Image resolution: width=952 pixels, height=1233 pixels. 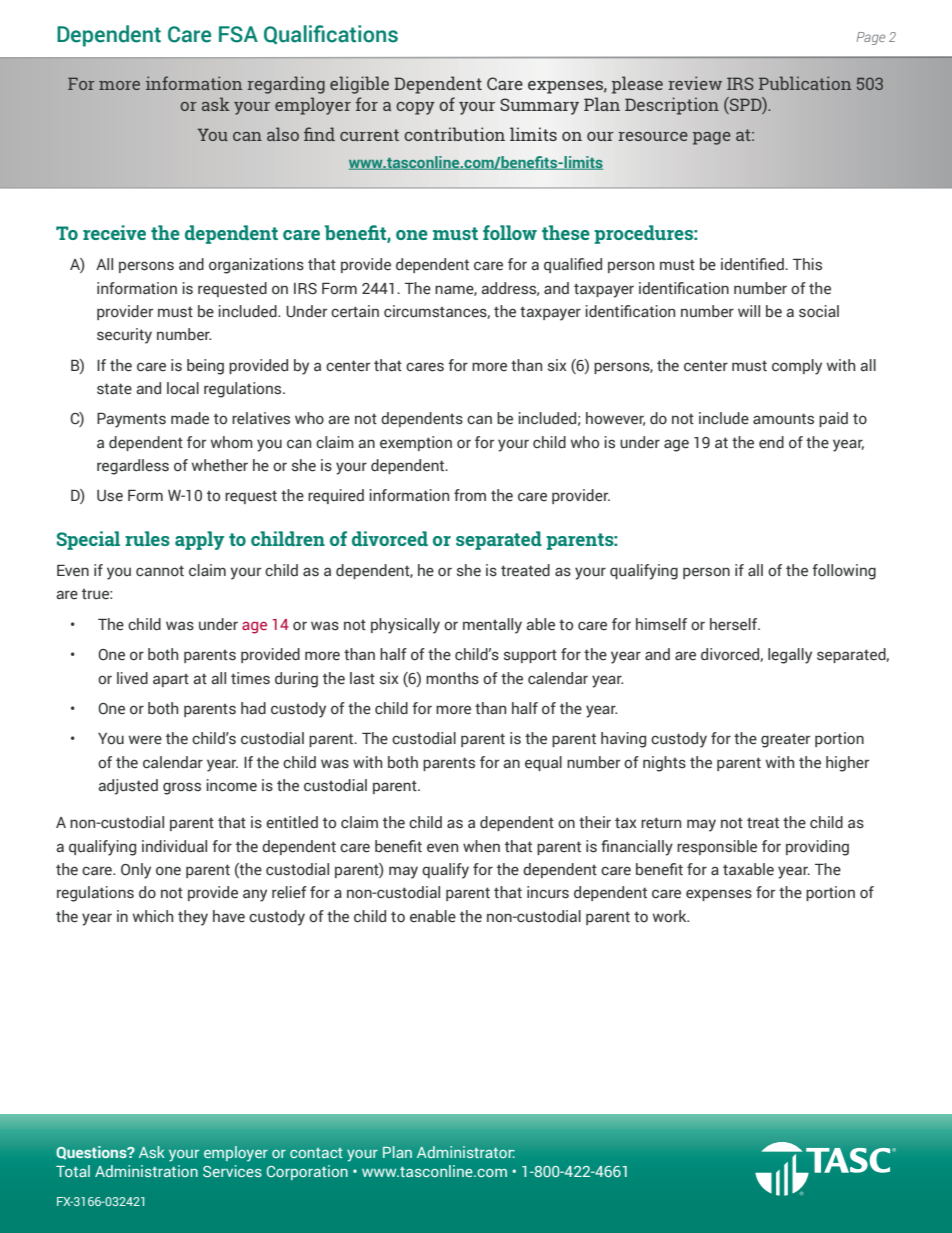 What do you see at coordinates (146, 1171) in the page?
I see `Administration` at bounding box center [146, 1171].
